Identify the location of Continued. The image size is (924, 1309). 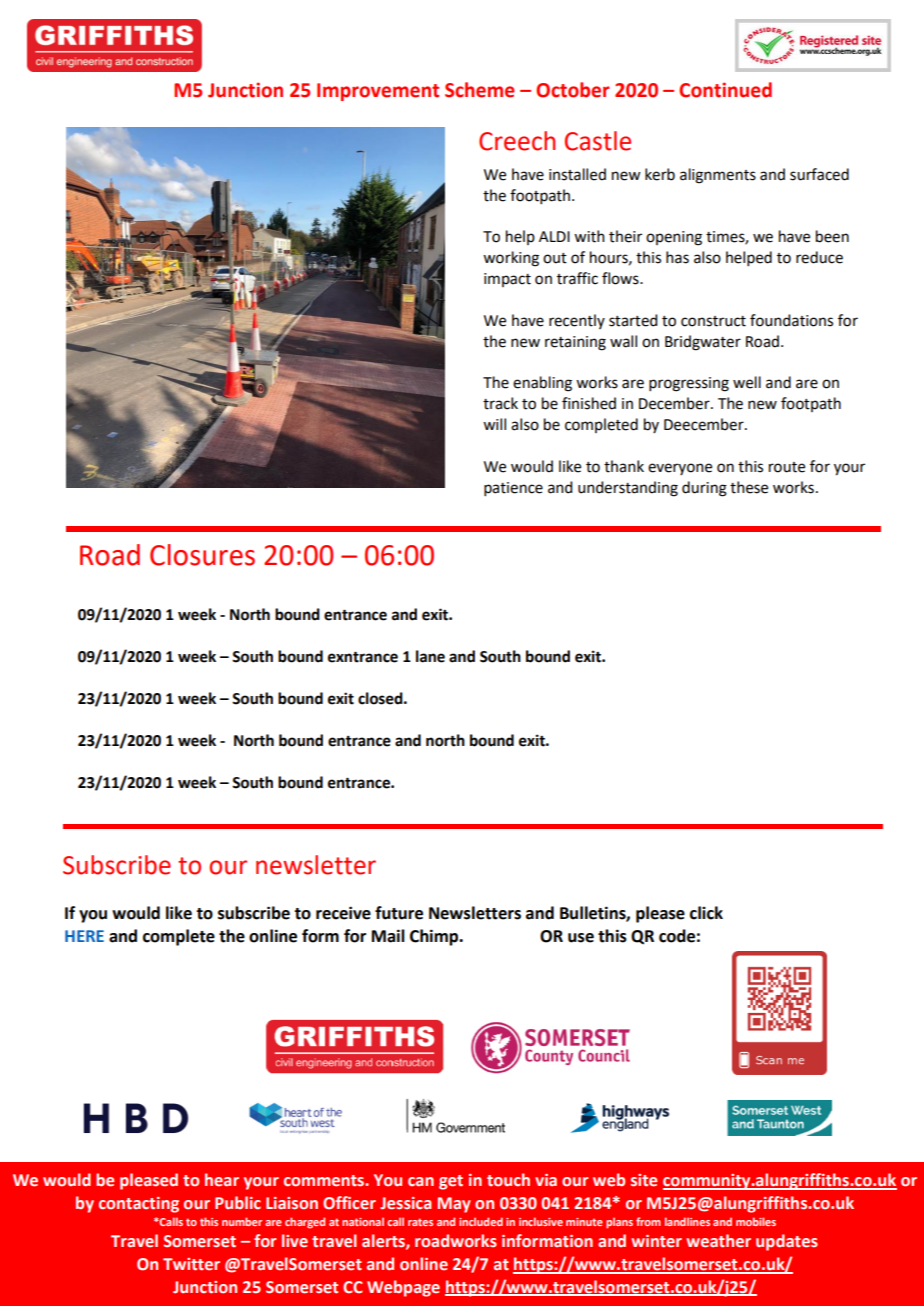
(725, 90).
